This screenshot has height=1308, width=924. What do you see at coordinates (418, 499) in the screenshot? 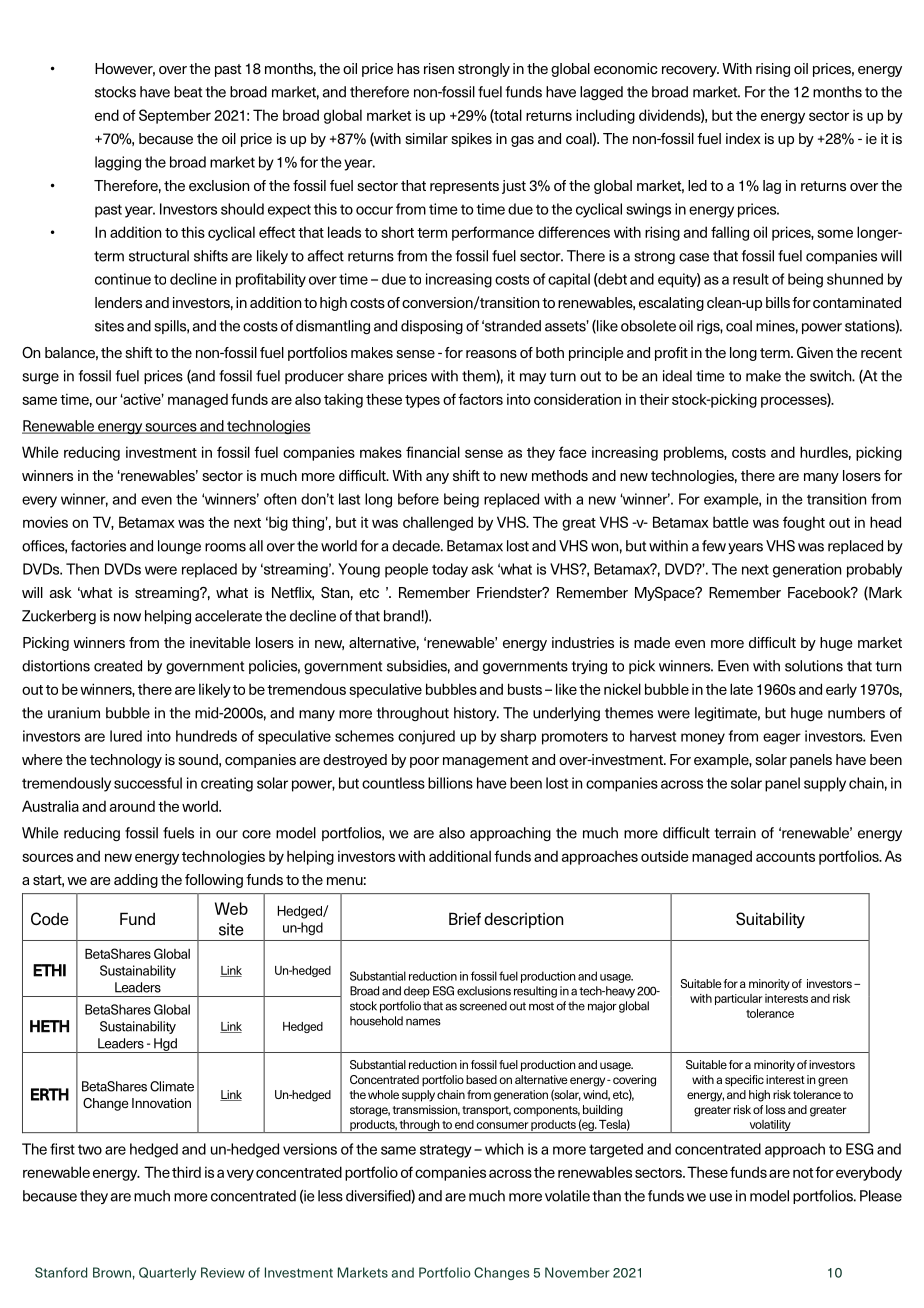
I see `before` at bounding box center [418, 499].
